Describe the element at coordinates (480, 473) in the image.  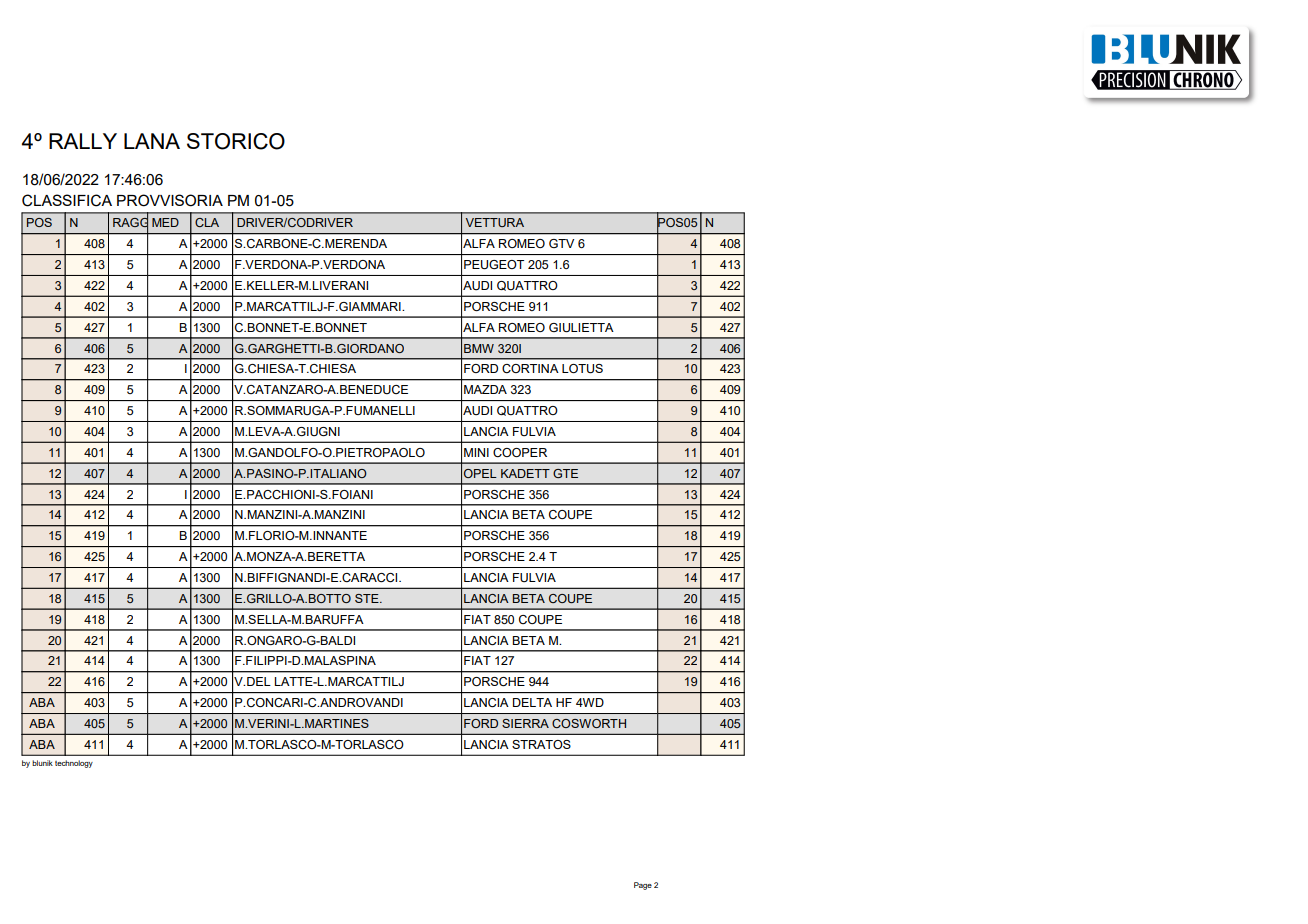
I see `OPEL` at that location.
